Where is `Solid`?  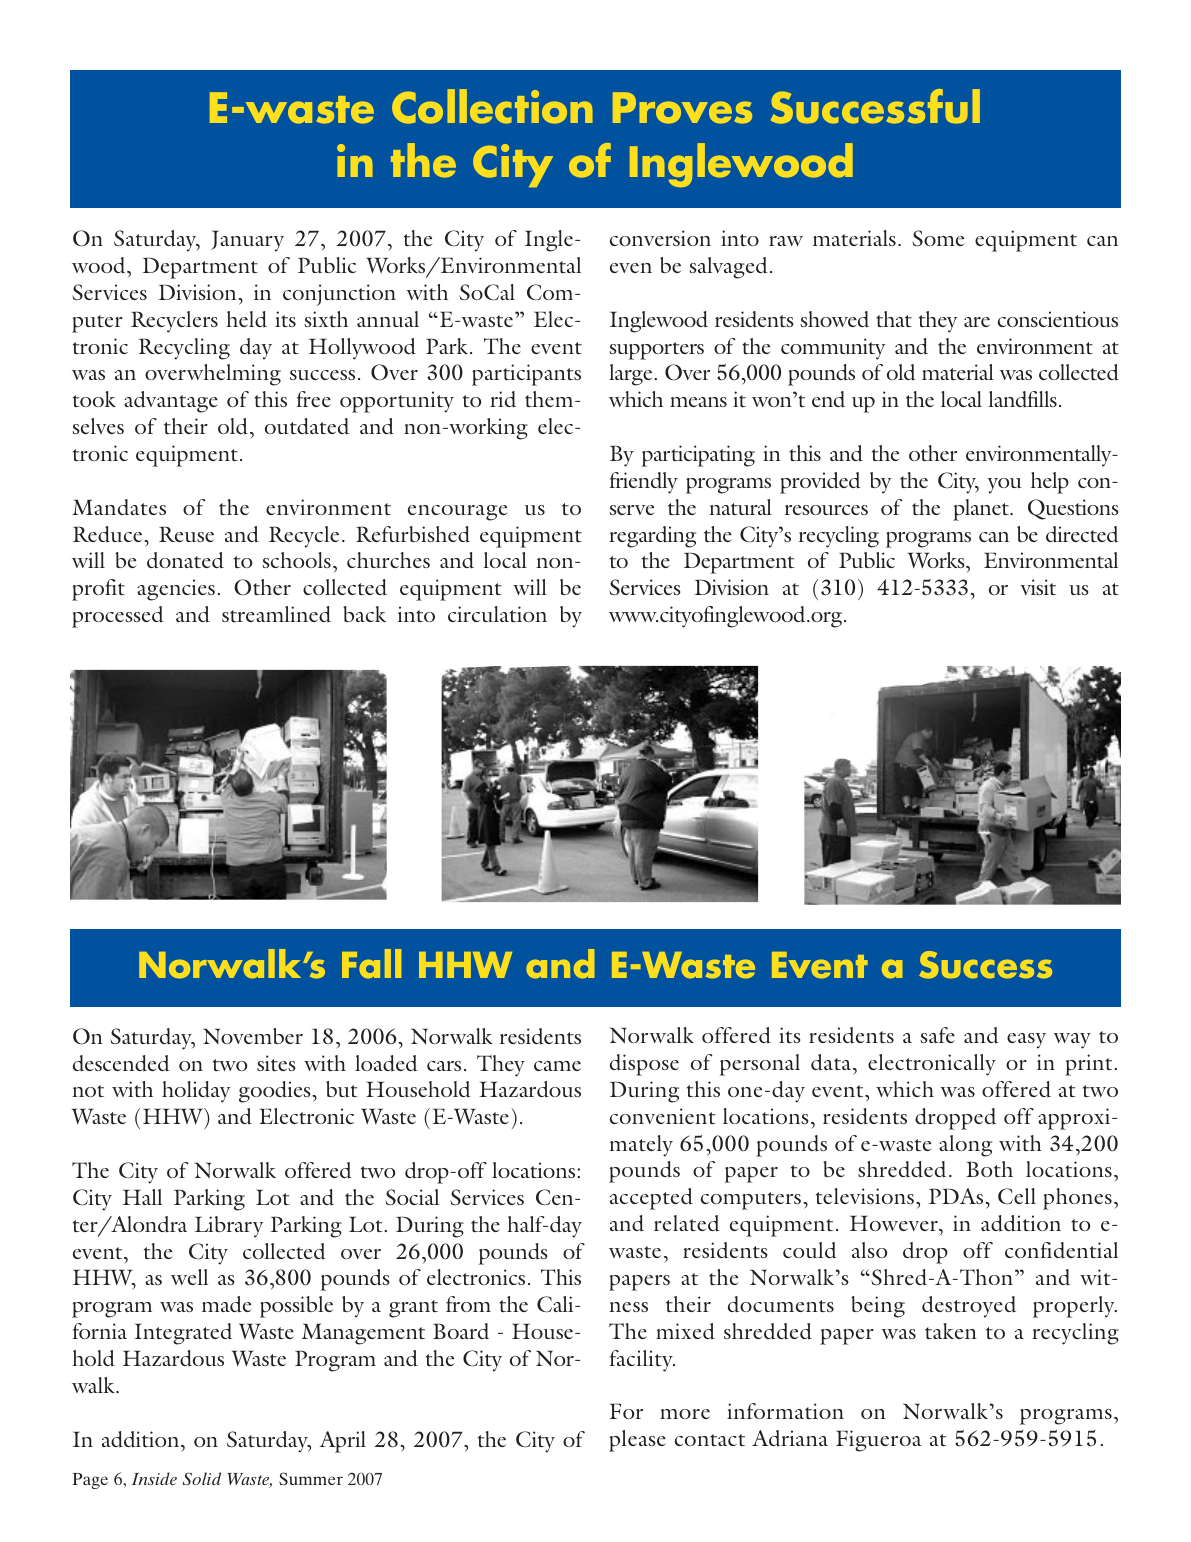 Solid is located at coordinates (202, 1478).
